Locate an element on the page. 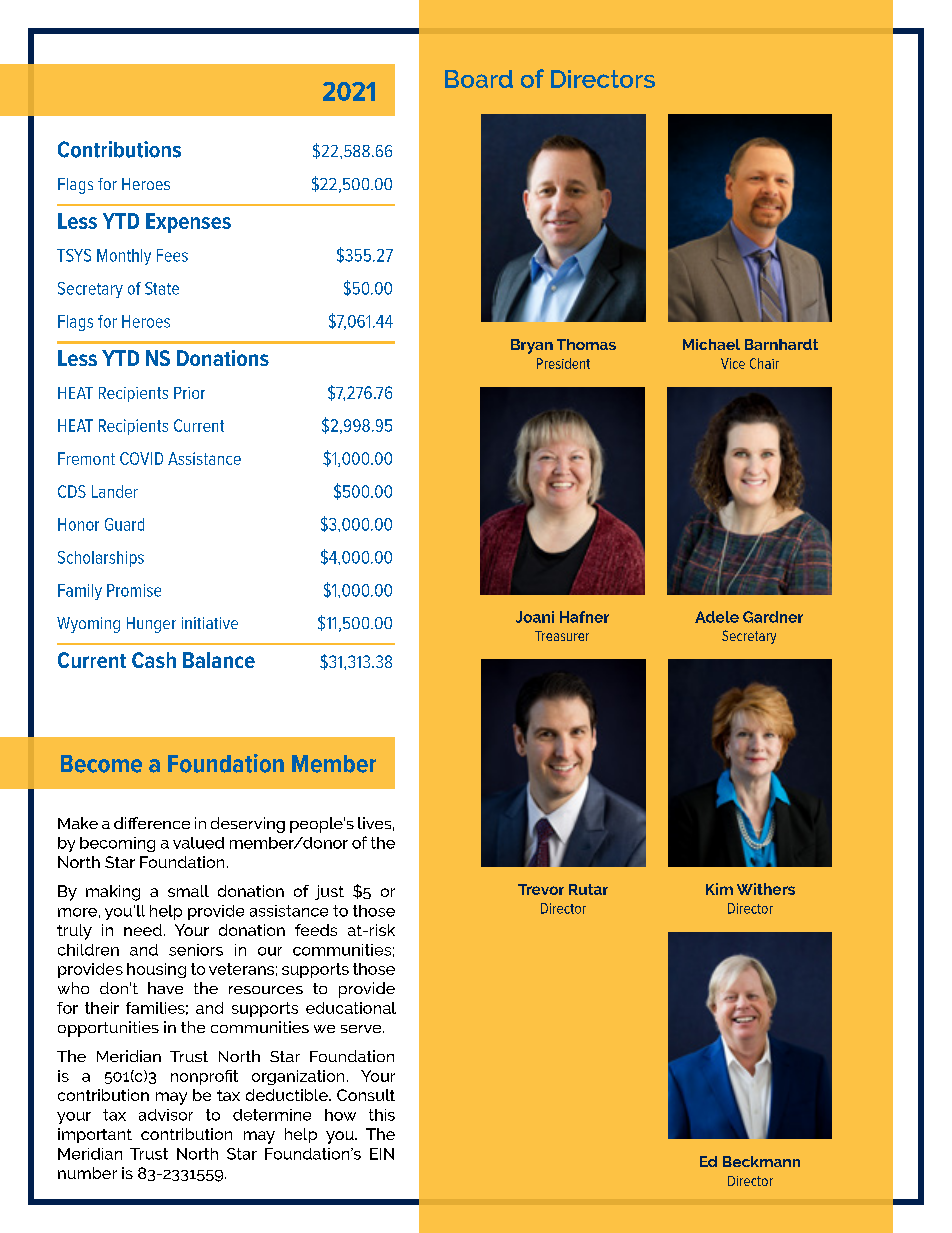  Michael is located at coordinates (711, 344).
